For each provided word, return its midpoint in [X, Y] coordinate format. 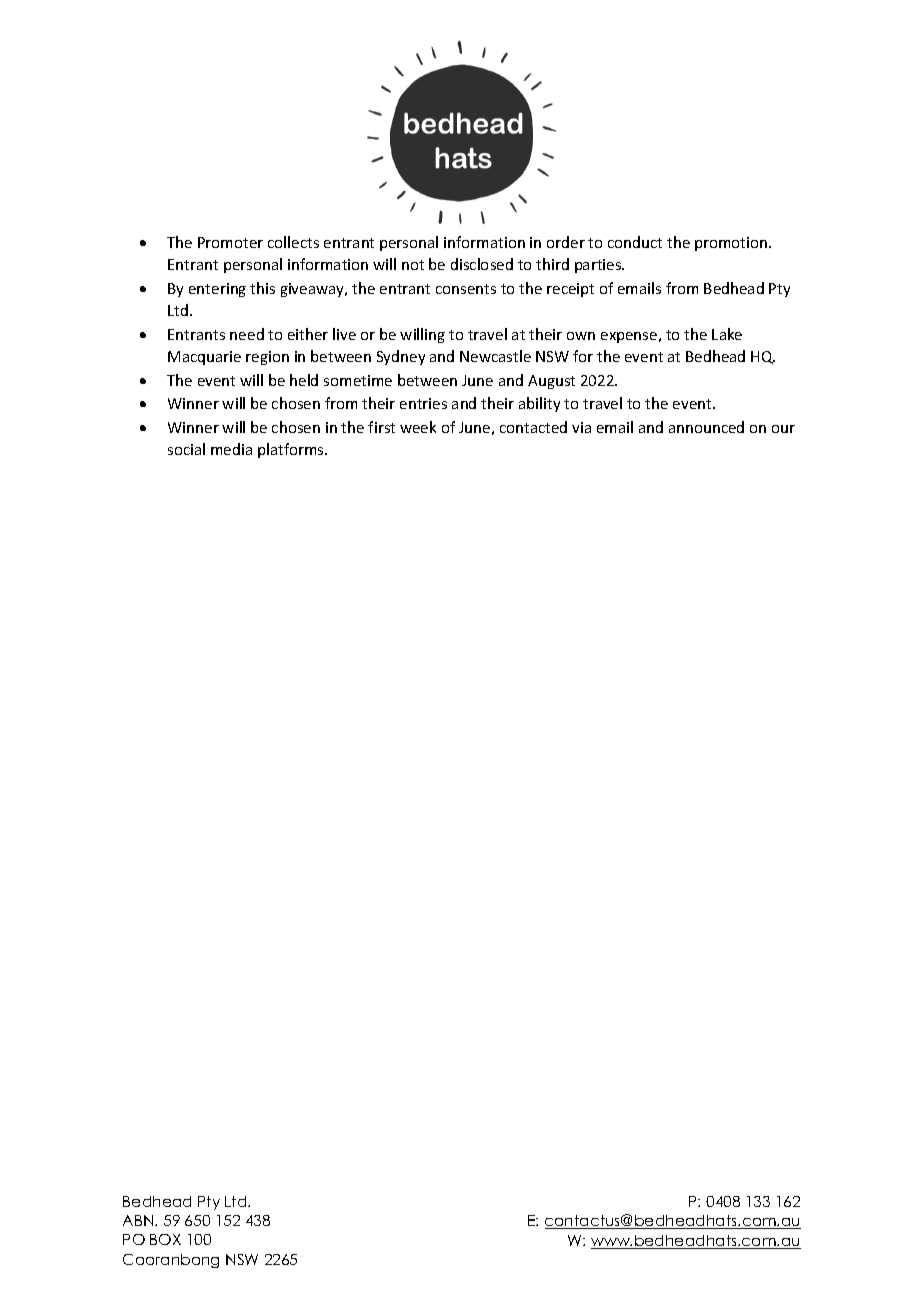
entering [217, 290]
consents [466, 289]
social [186, 449]
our [783, 429]
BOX [165, 1239]
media [231, 449]
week [418, 427]
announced [706, 427]
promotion [732, 244]
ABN [139, 1220]
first [381, 427]
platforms [292, 450]
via [581, 427]
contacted [533, 427]
